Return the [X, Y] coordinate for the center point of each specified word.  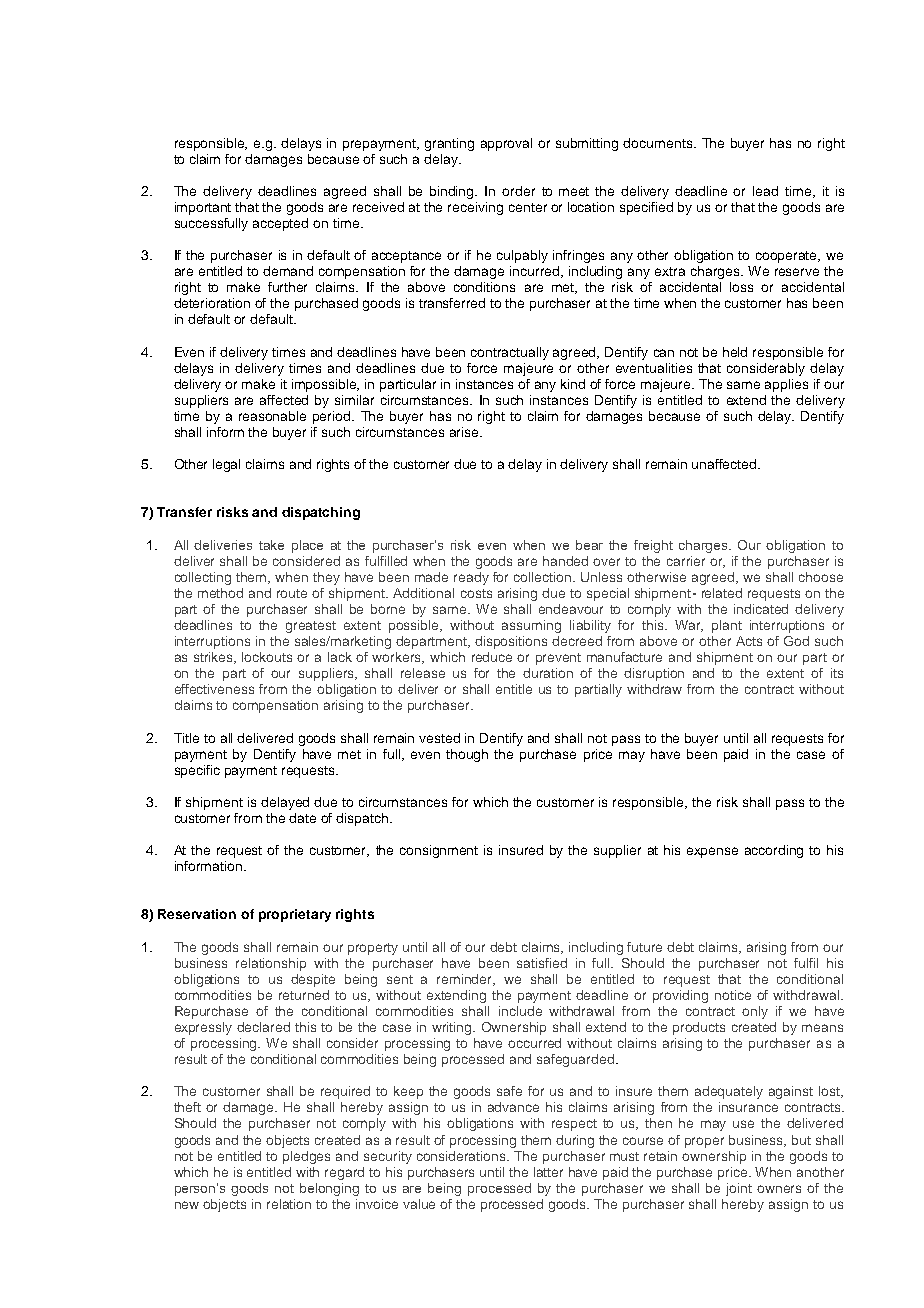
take [271, 545]
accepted [280, 224]
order [518, 191]
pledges [306, 1157]
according [774, 851]
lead [765, 191]
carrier [686, 561]
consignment [439, 851]
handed [565, 561]
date [302, 818]
